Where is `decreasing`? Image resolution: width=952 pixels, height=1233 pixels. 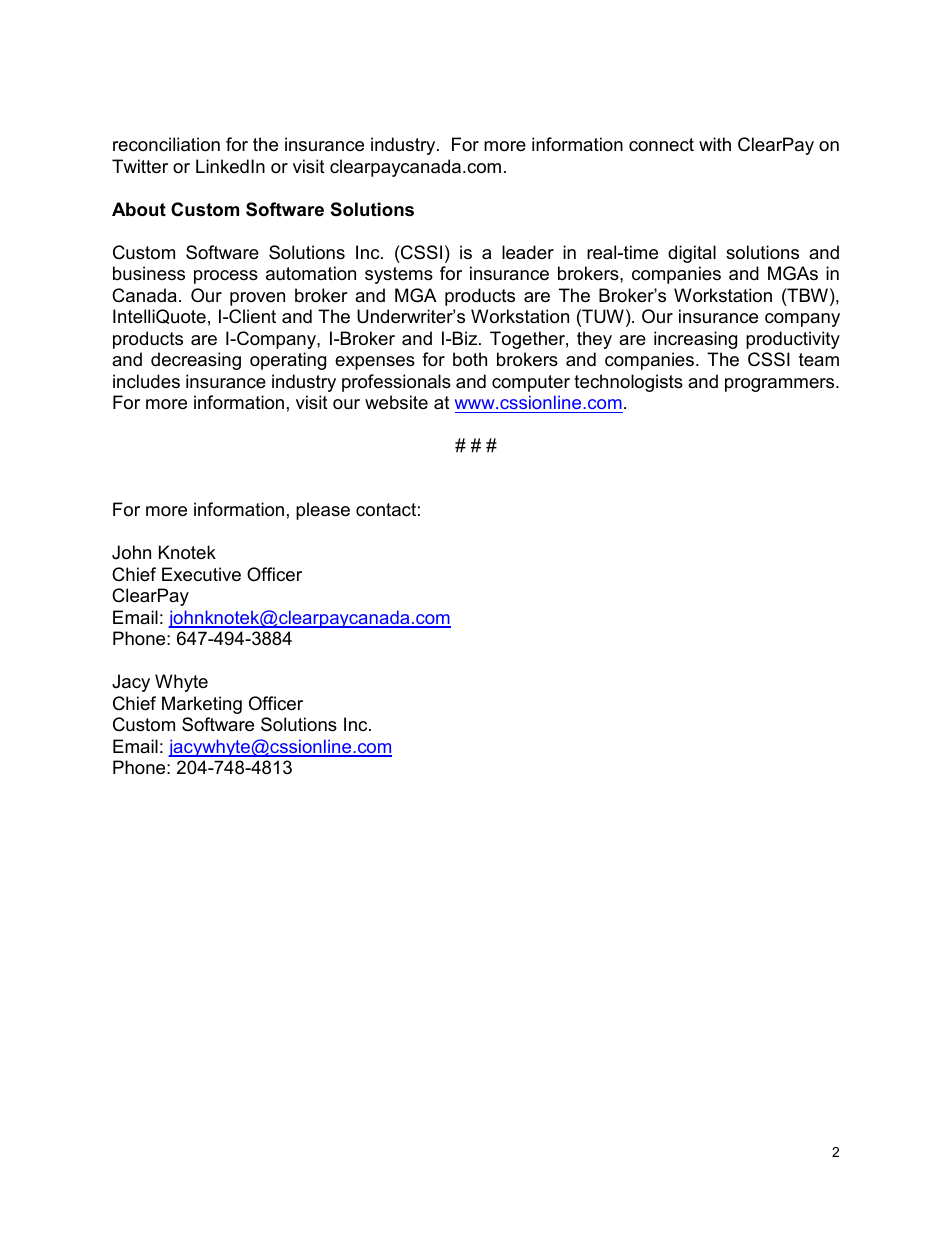
decreasing is located at coordinates (196, 361).
